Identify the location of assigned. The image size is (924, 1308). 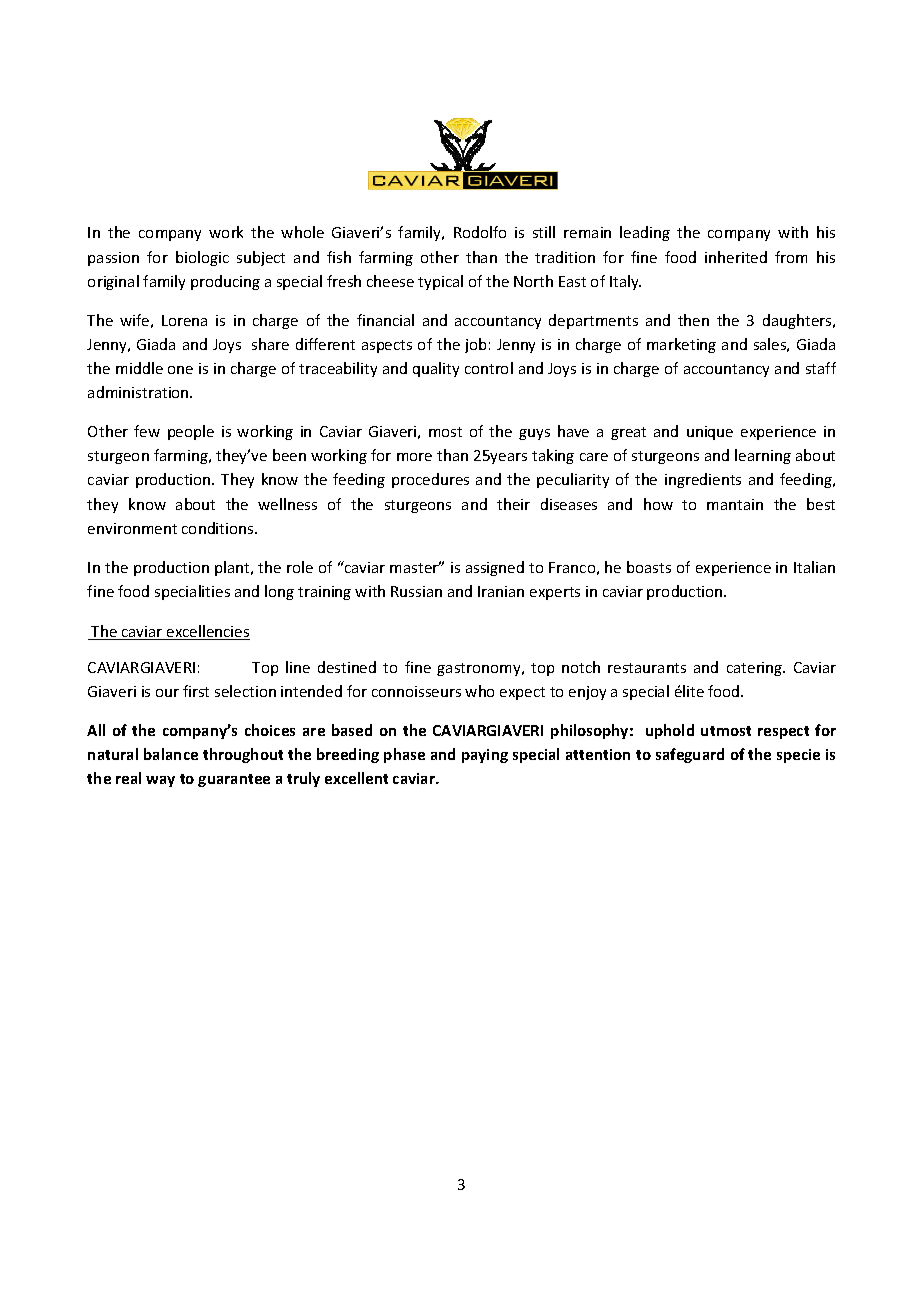
(495, 568).
